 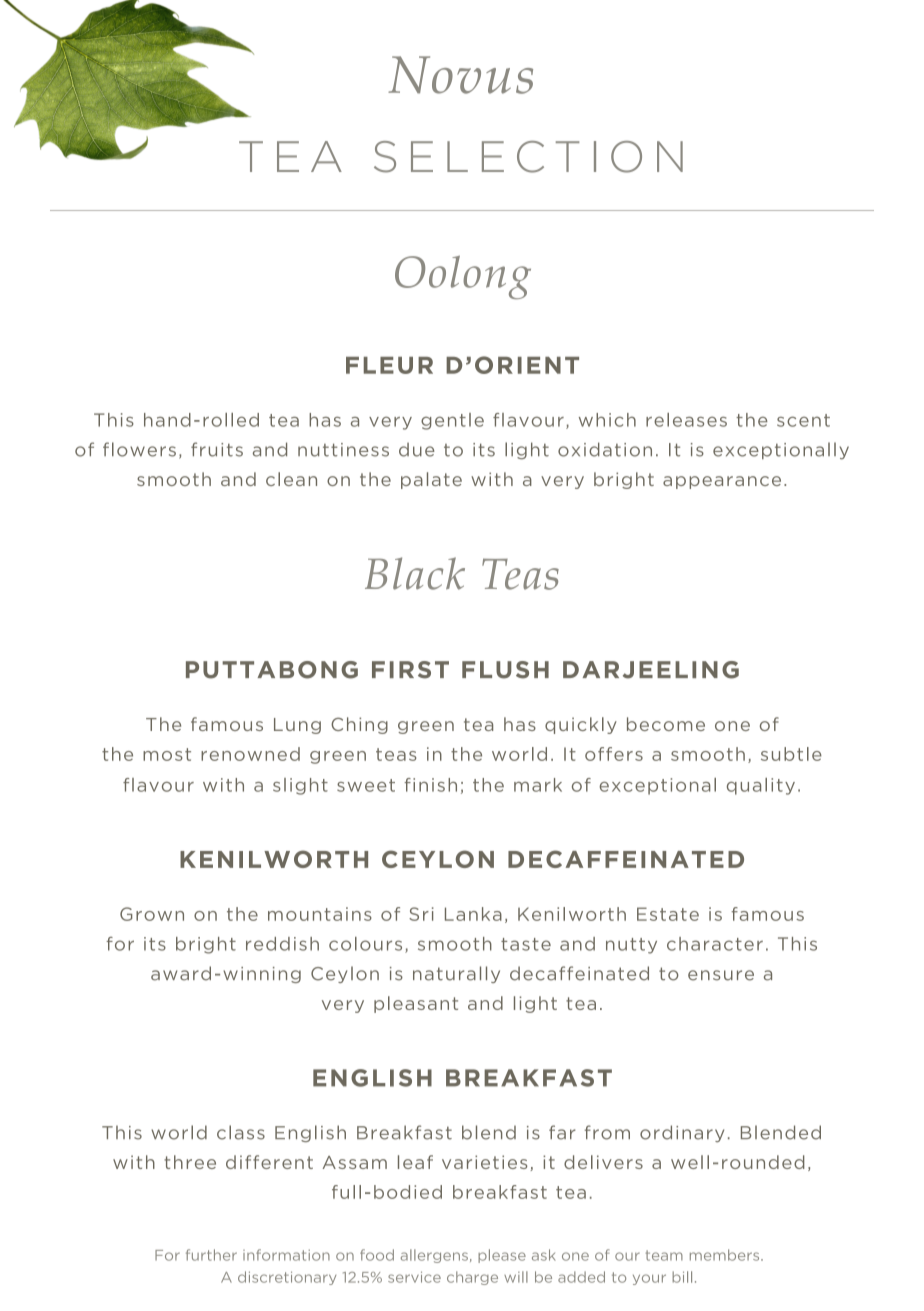 What do you see at coordinates (217, 449) in the image?
I see `fruits` at bounding box center [217, 449].
